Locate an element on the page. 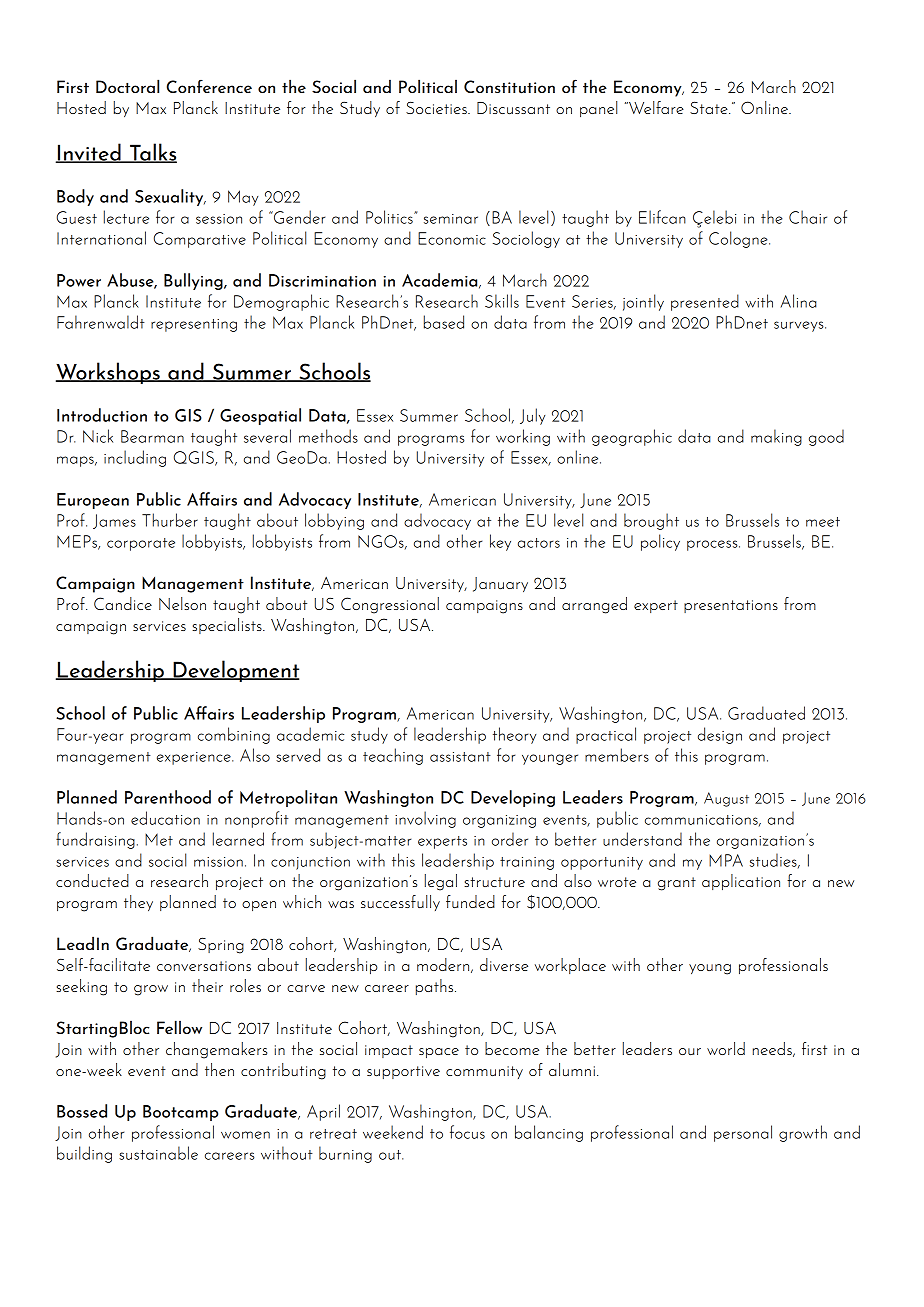  Congressional is located at coordinates (390, 605).
